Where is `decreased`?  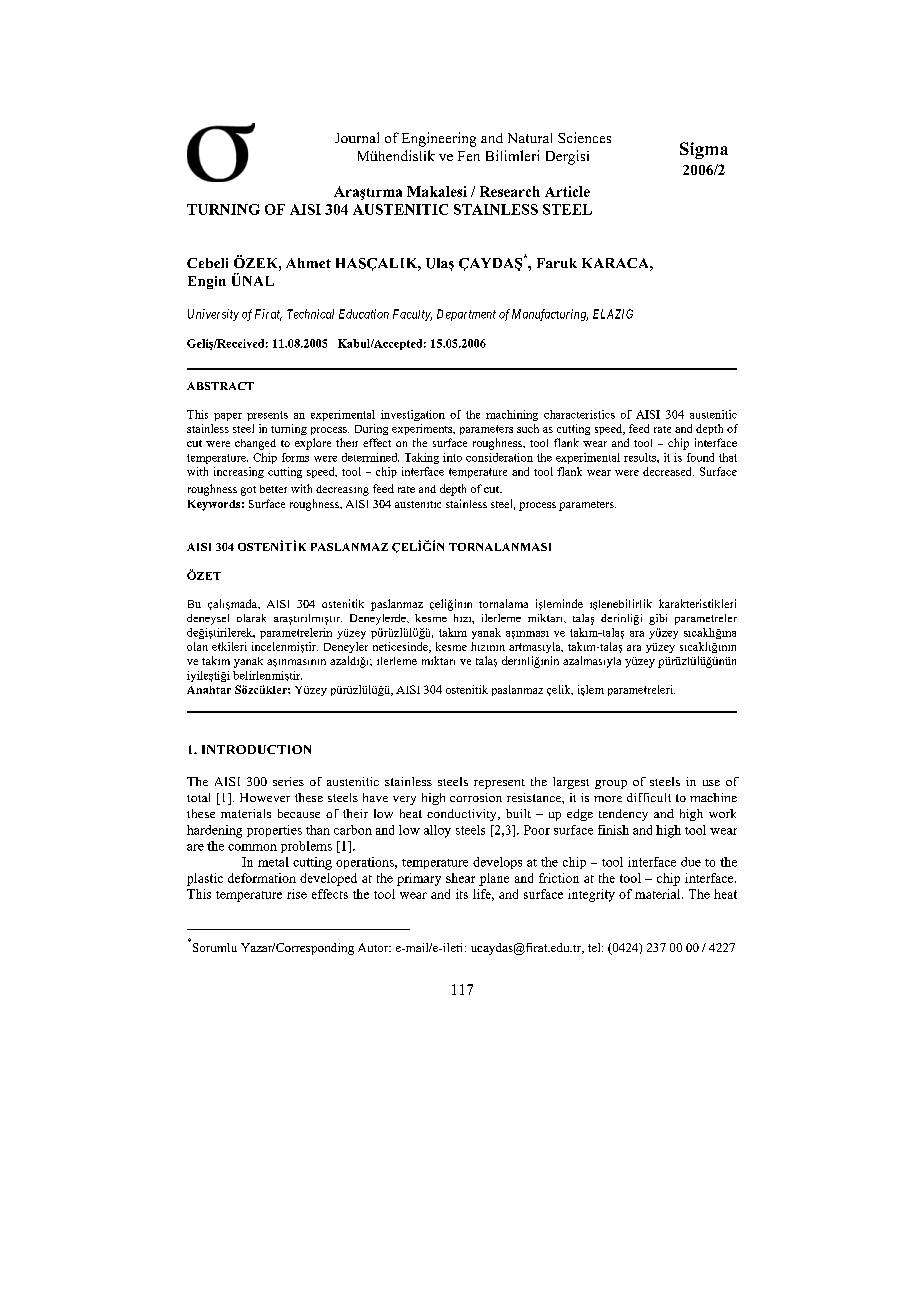
decreased is located at coordinates (668, 471).
